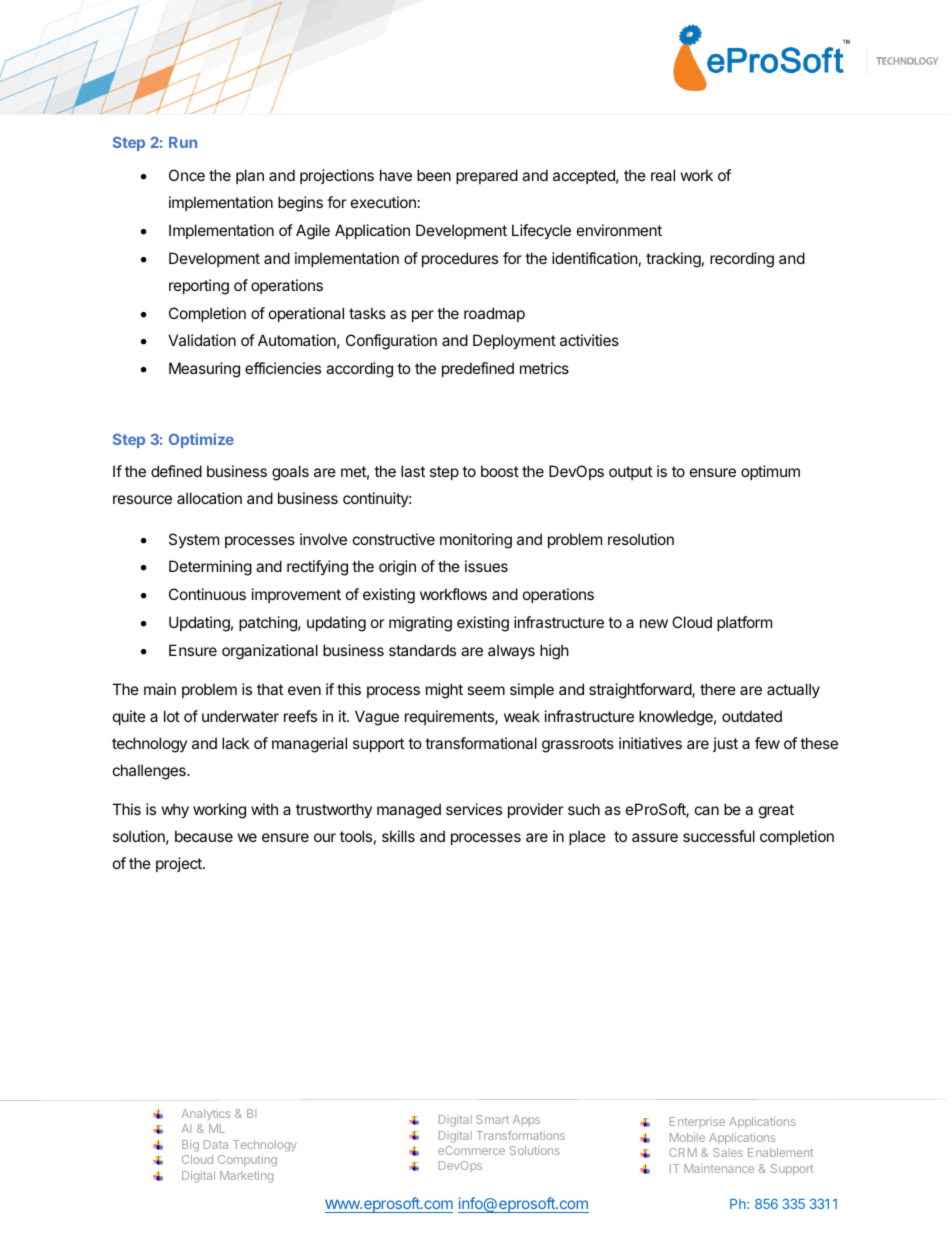 The image size is (952, 1233). Describe the element at coordinates (718, 689) in the screenshot. I see `there` at that location.
